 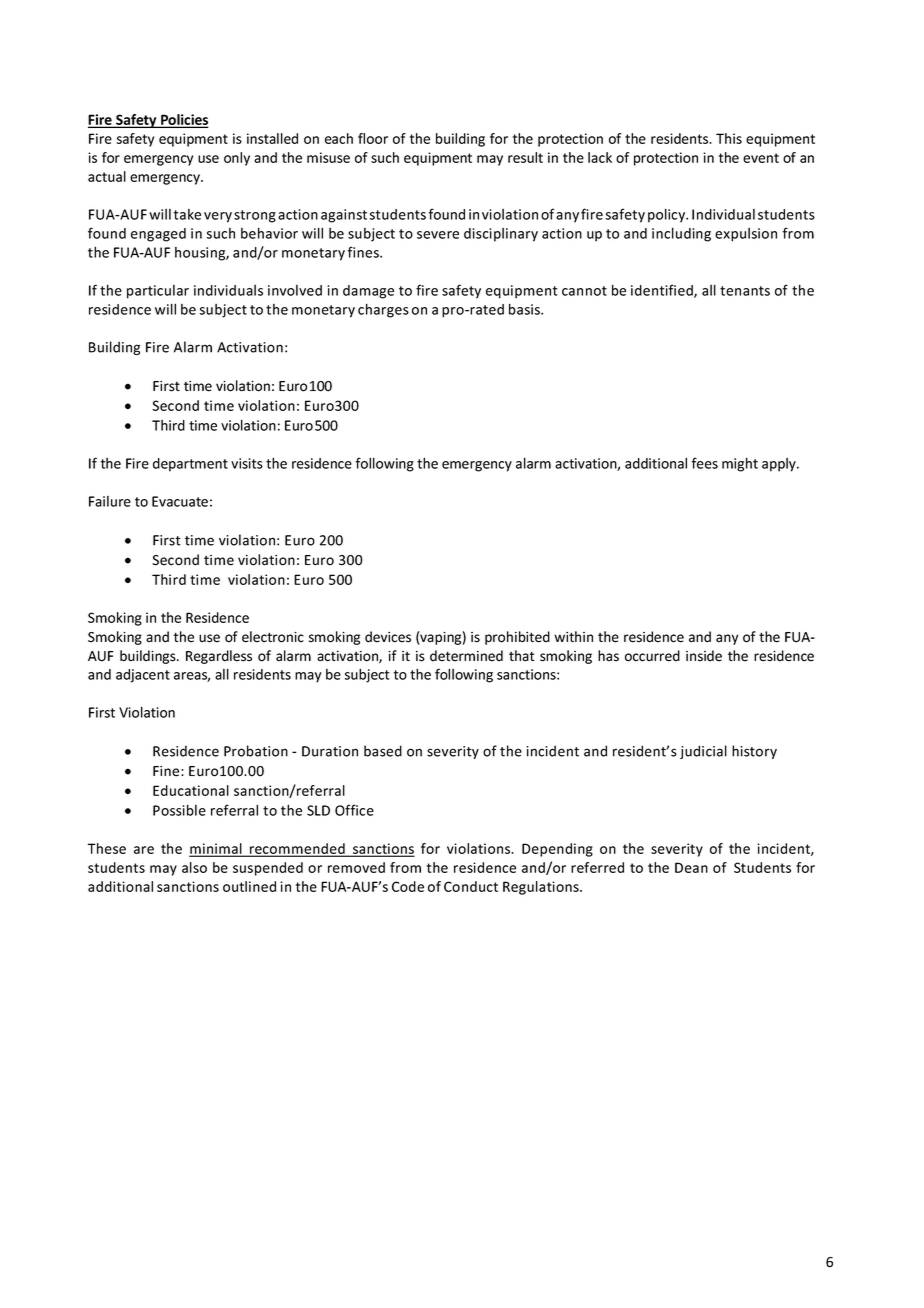 I want to click on visits, so click(x=247, y=463).
